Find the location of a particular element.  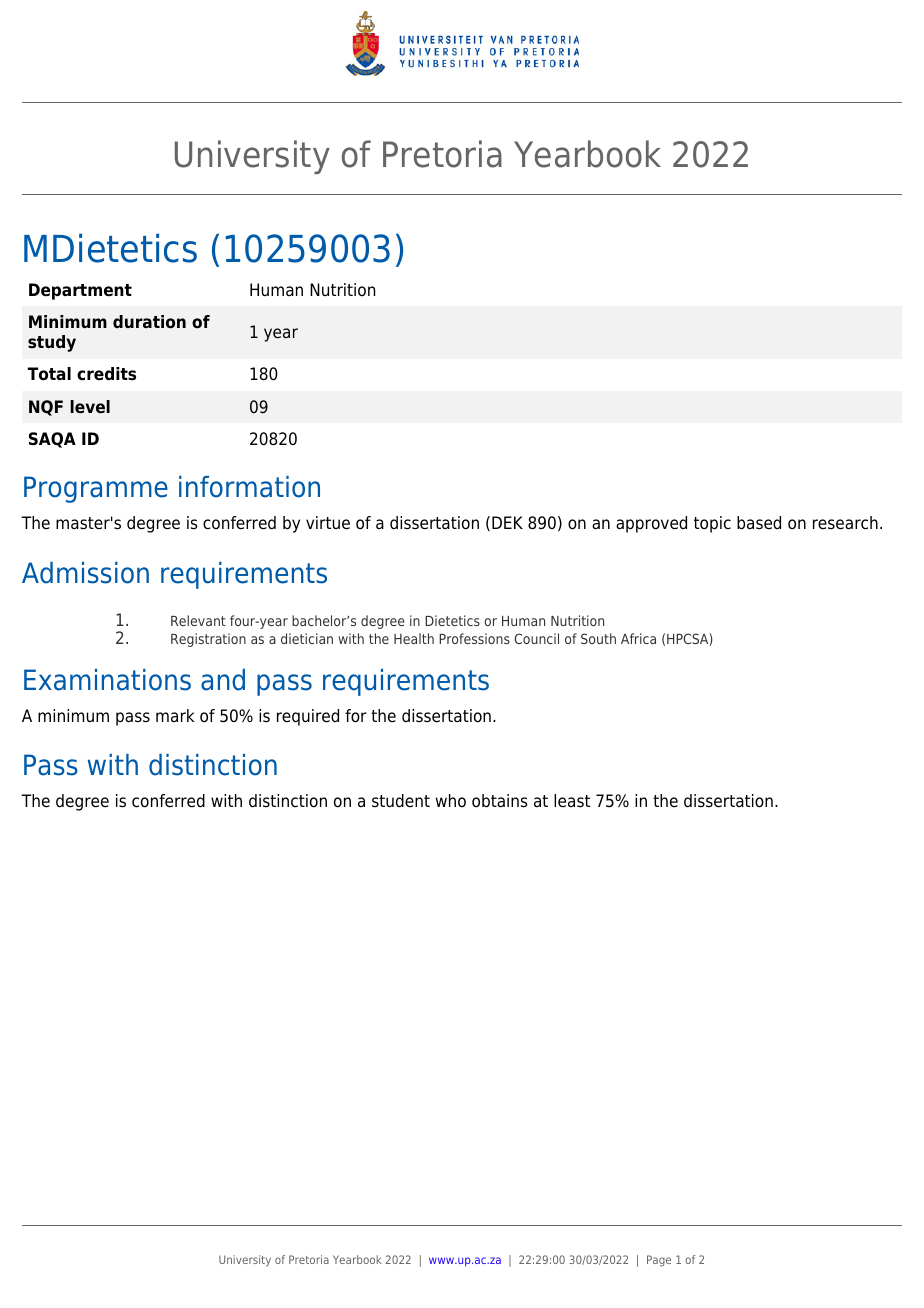

Relevant is located at coordinates (198, 620).
